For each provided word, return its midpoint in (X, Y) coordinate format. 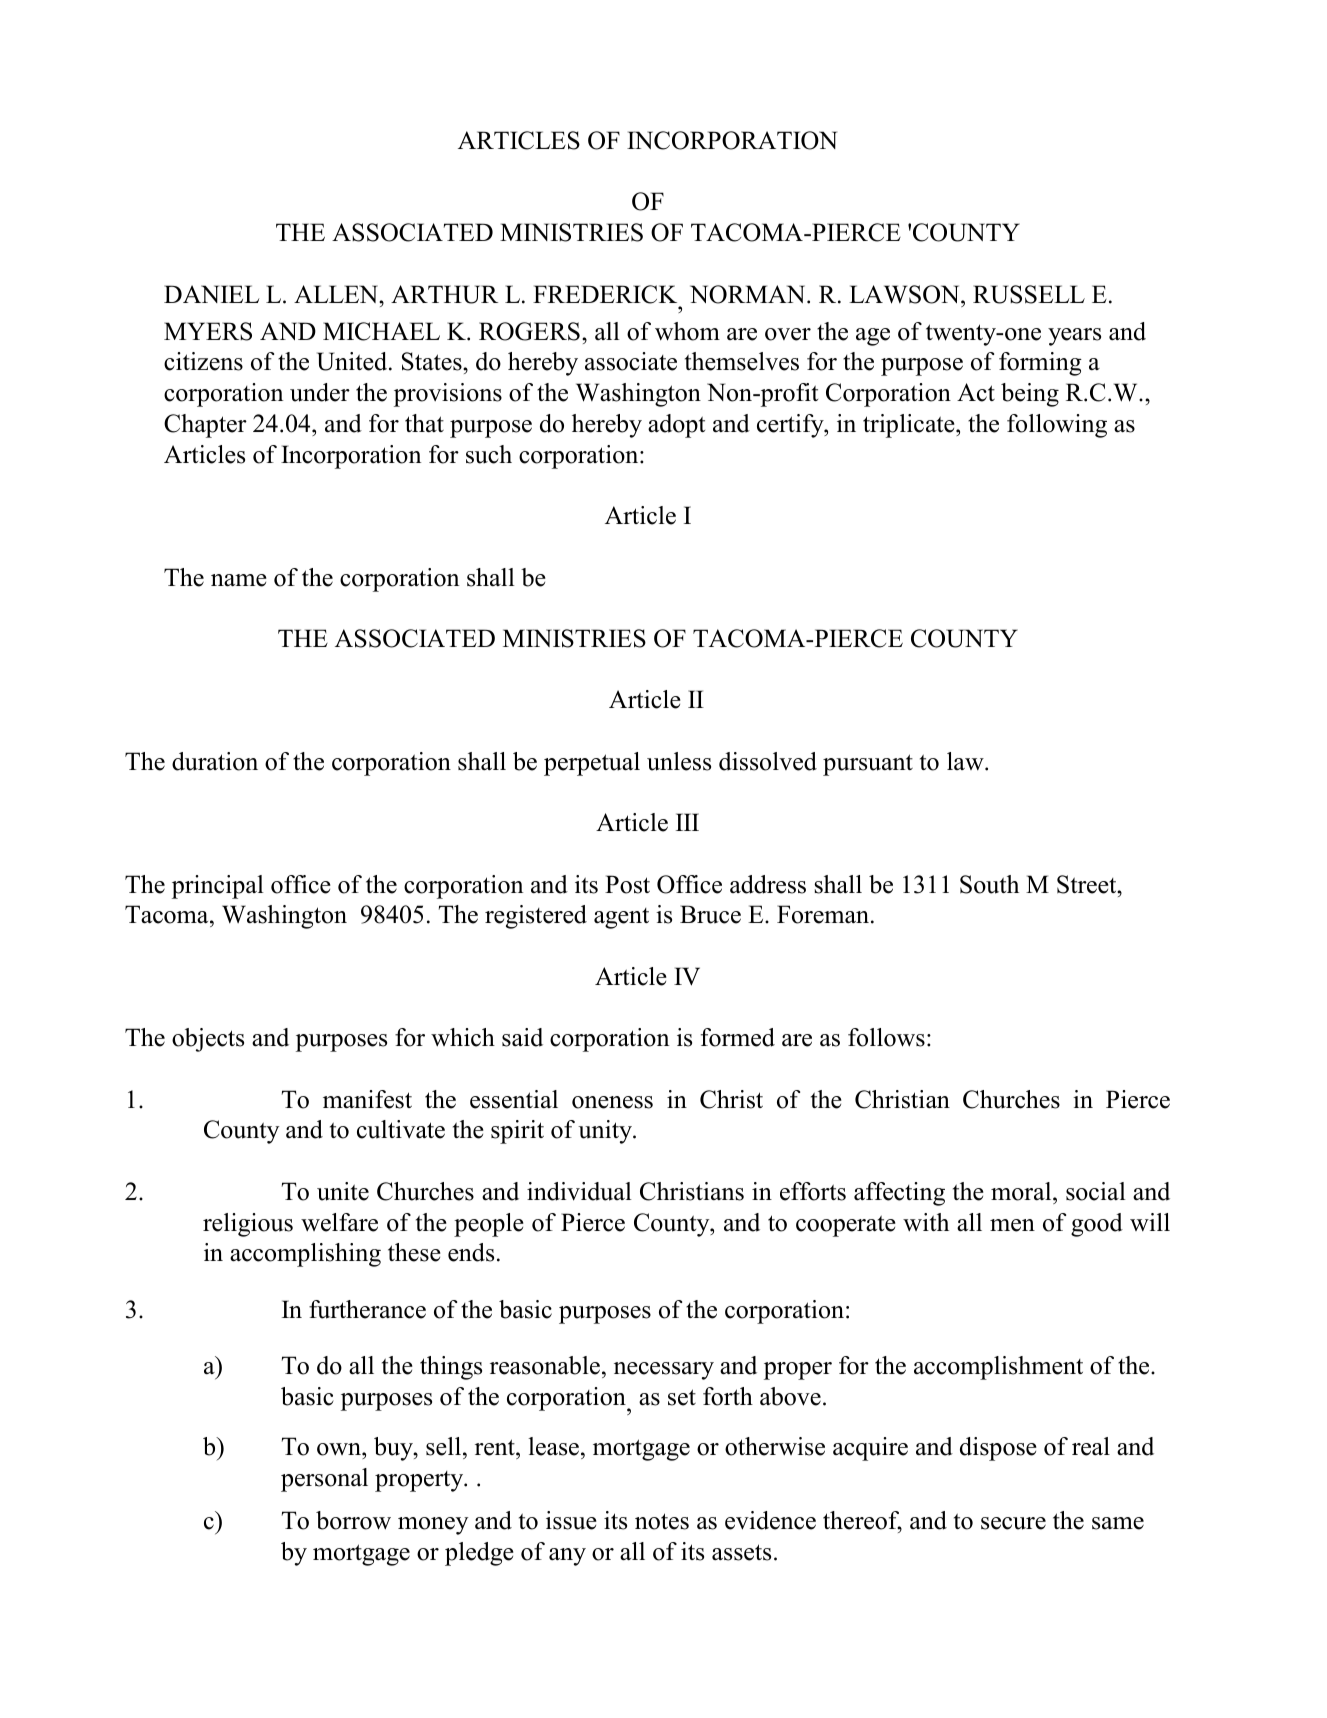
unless (679, 761)
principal (218, 887)
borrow (353, 1520)
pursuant (868, 765)
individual (579, 1191)
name (239, 580)
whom (687, 331)
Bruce (710, 914)
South (989, 884)
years (1074, 337)
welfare (339, 1222)
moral (1022, 1191)
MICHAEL (381, 331)
